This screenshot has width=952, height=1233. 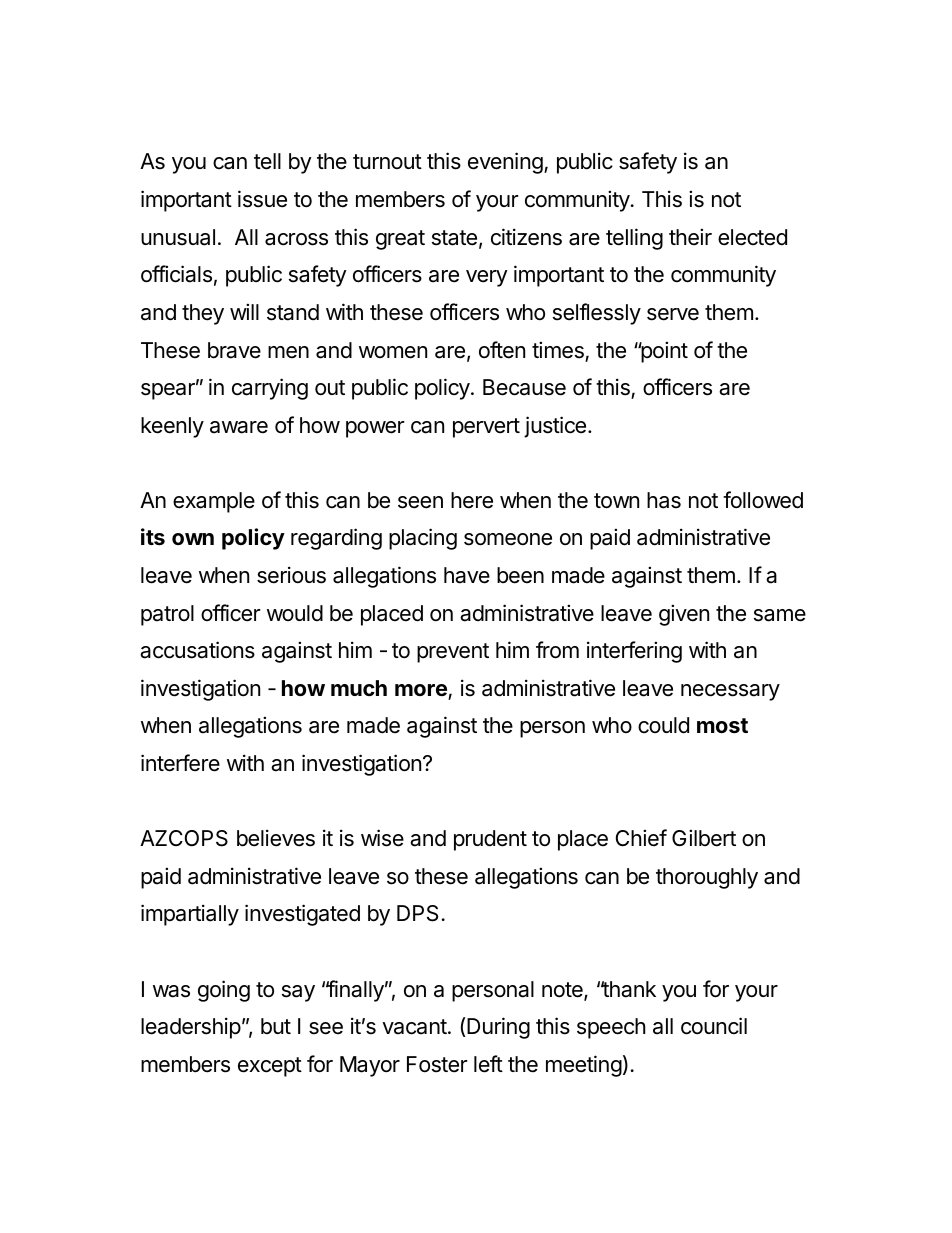 What do you see at coordinates (197, 650) in the screenshot?
I see `accusations` at bounding box center [197, 650].
